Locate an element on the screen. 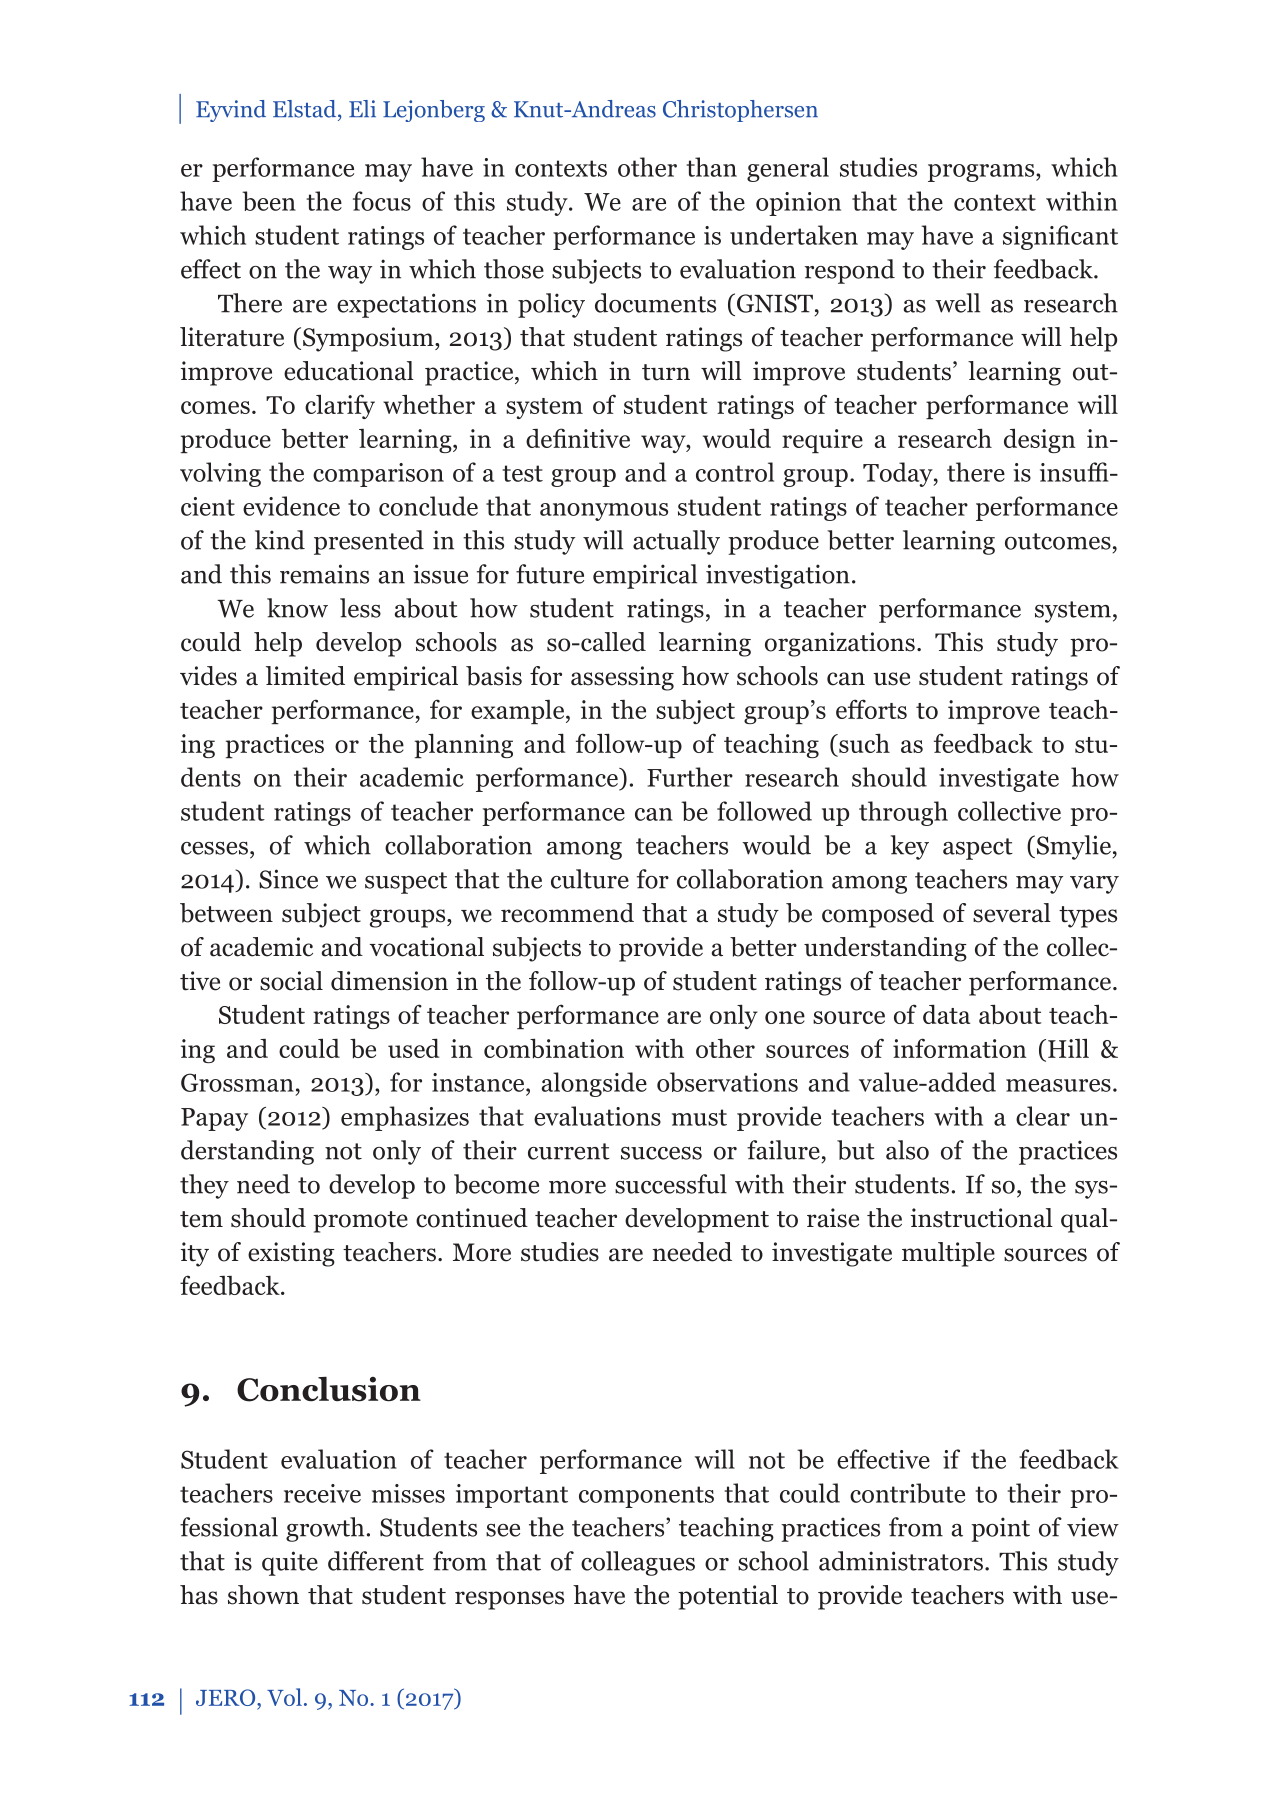 Image resolution: width=1276 pixels, height=1801 pixels. quite is located at coordinates (290, 1563).
